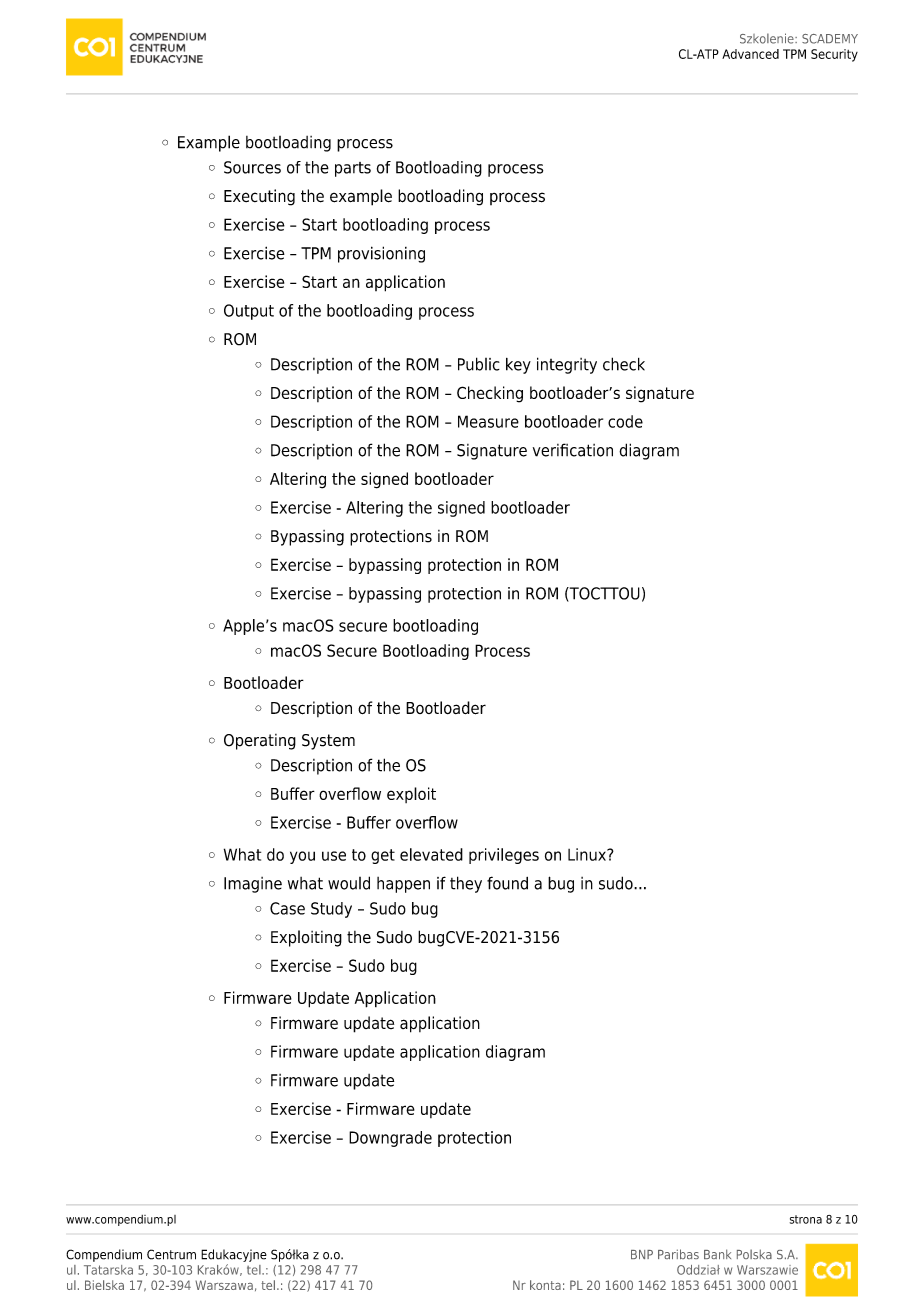 The width and height of the screenshot is (924, 1308). What do you see at coordinates (750, 54) in the screenshot?
I see `Advanced` at bounding box center [750, 54].
